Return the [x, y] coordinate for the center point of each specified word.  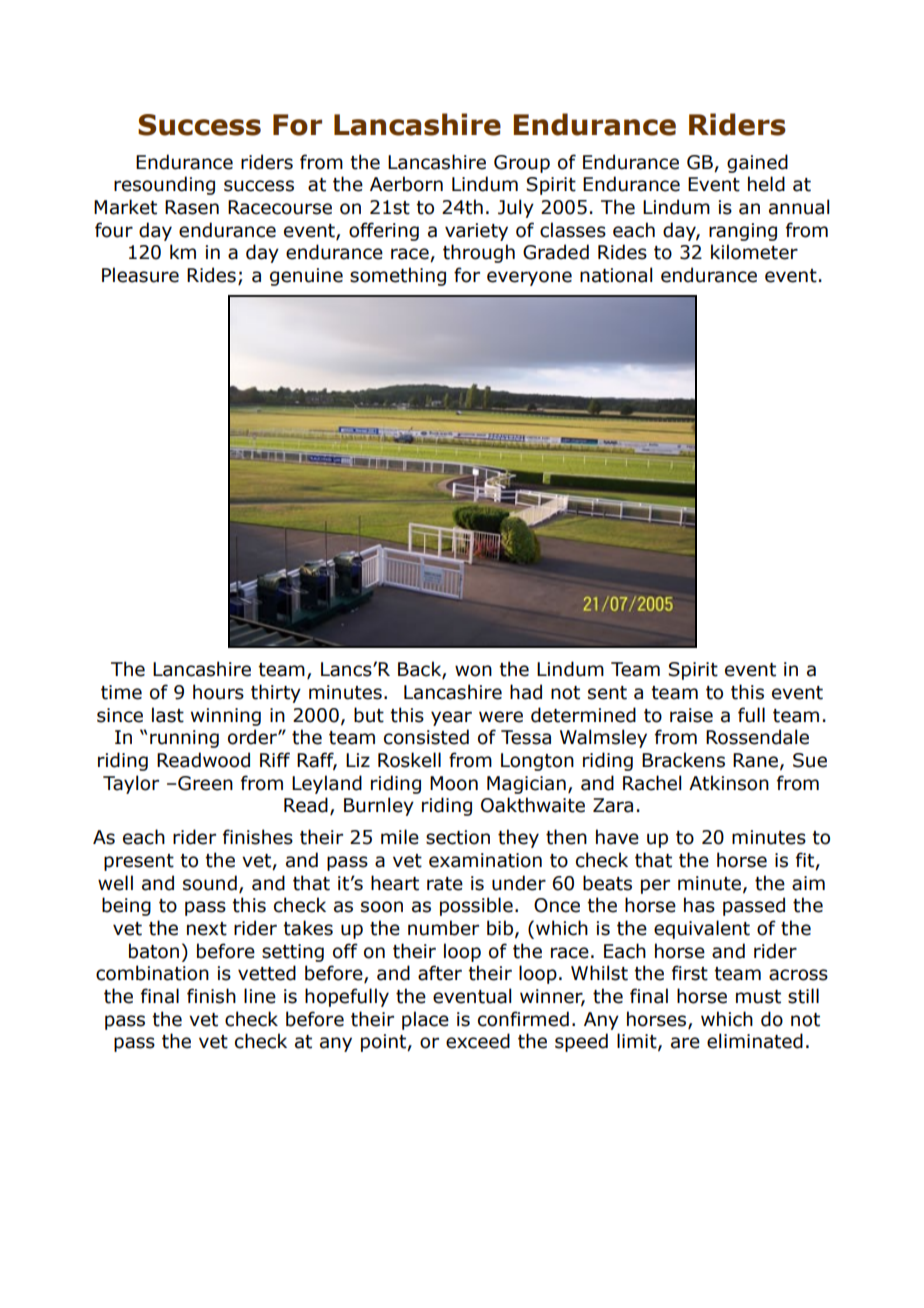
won [473, 671]
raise [691, 715]
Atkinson [729, 783]
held [766, 184]
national [616, 275]
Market [125, 207]
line [260, 996]
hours [218, 692]
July [516, 208]
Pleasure [140, 275]
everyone [529, 278]
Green [205, 783]
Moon [454, 783]
